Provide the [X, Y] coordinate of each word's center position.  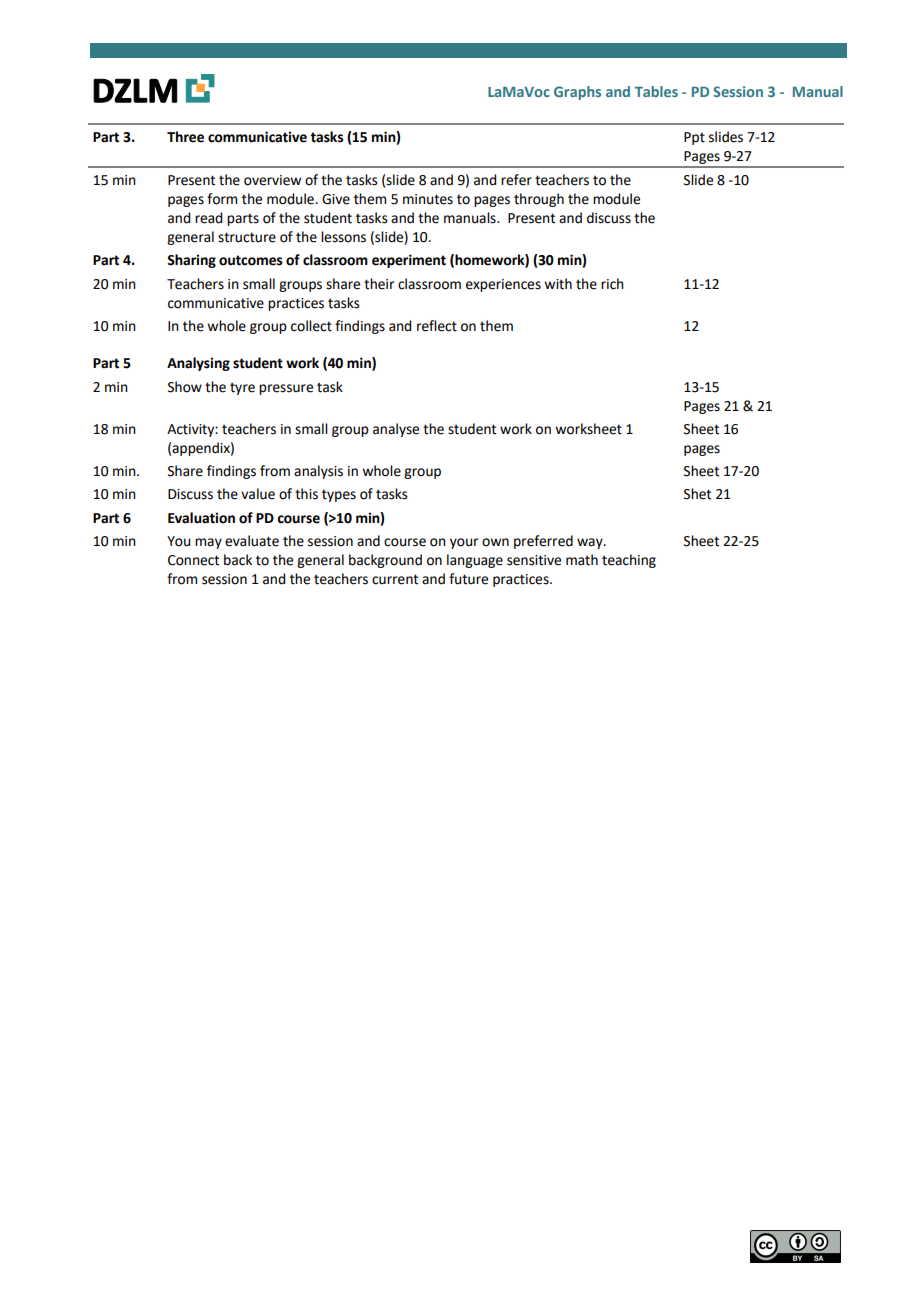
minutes [428, 199]
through [539, 200]
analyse [396, 430]
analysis [318, 472]
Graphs [577, 93]
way [591, 543]
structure [247, 237]
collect [311, 326]
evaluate [252, 541]
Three [185, 137]
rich [612, 284]
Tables [656, 91]
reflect [437, 326]
